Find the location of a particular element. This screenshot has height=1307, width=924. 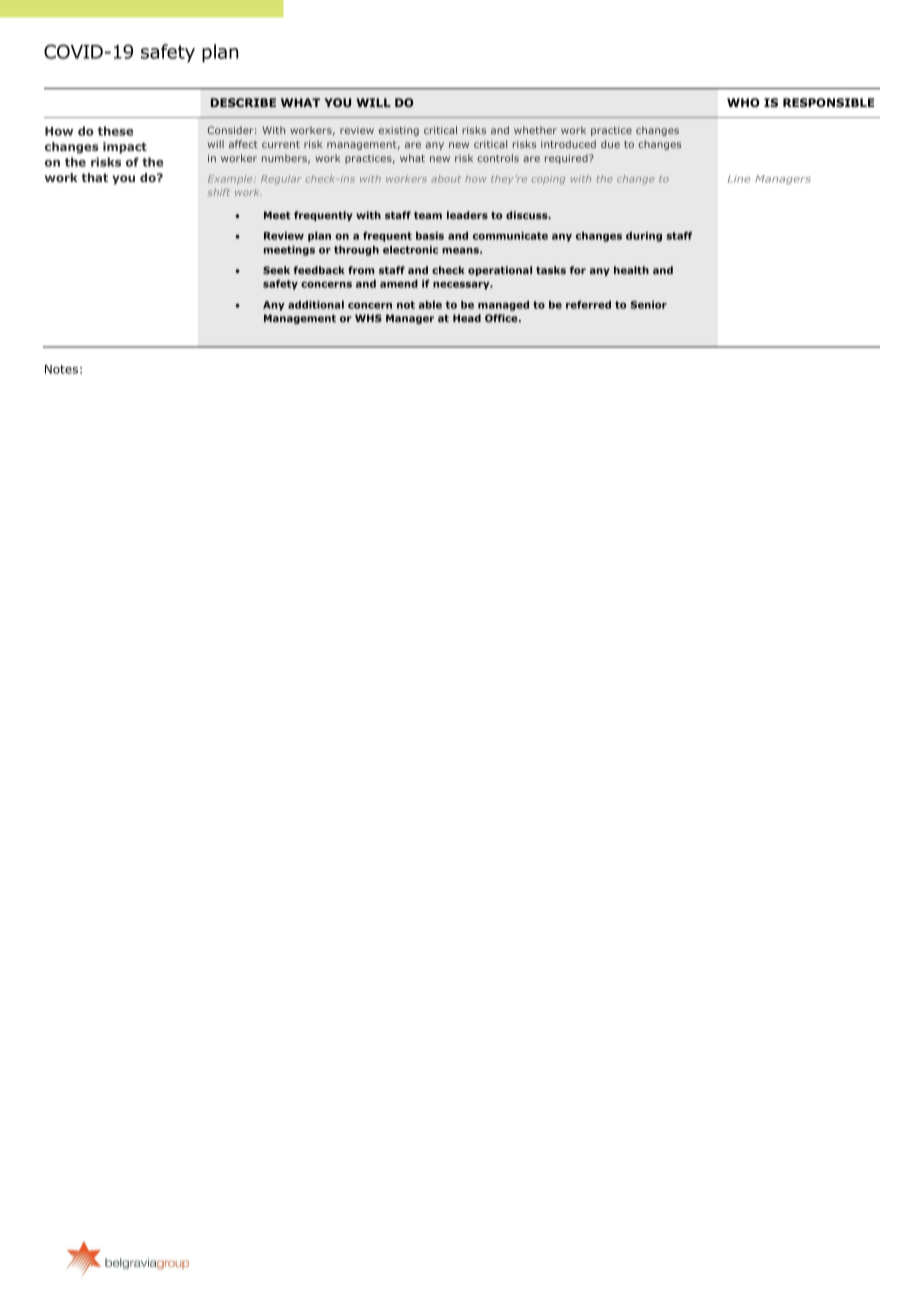

basis is located at coordinates (430, 236).
